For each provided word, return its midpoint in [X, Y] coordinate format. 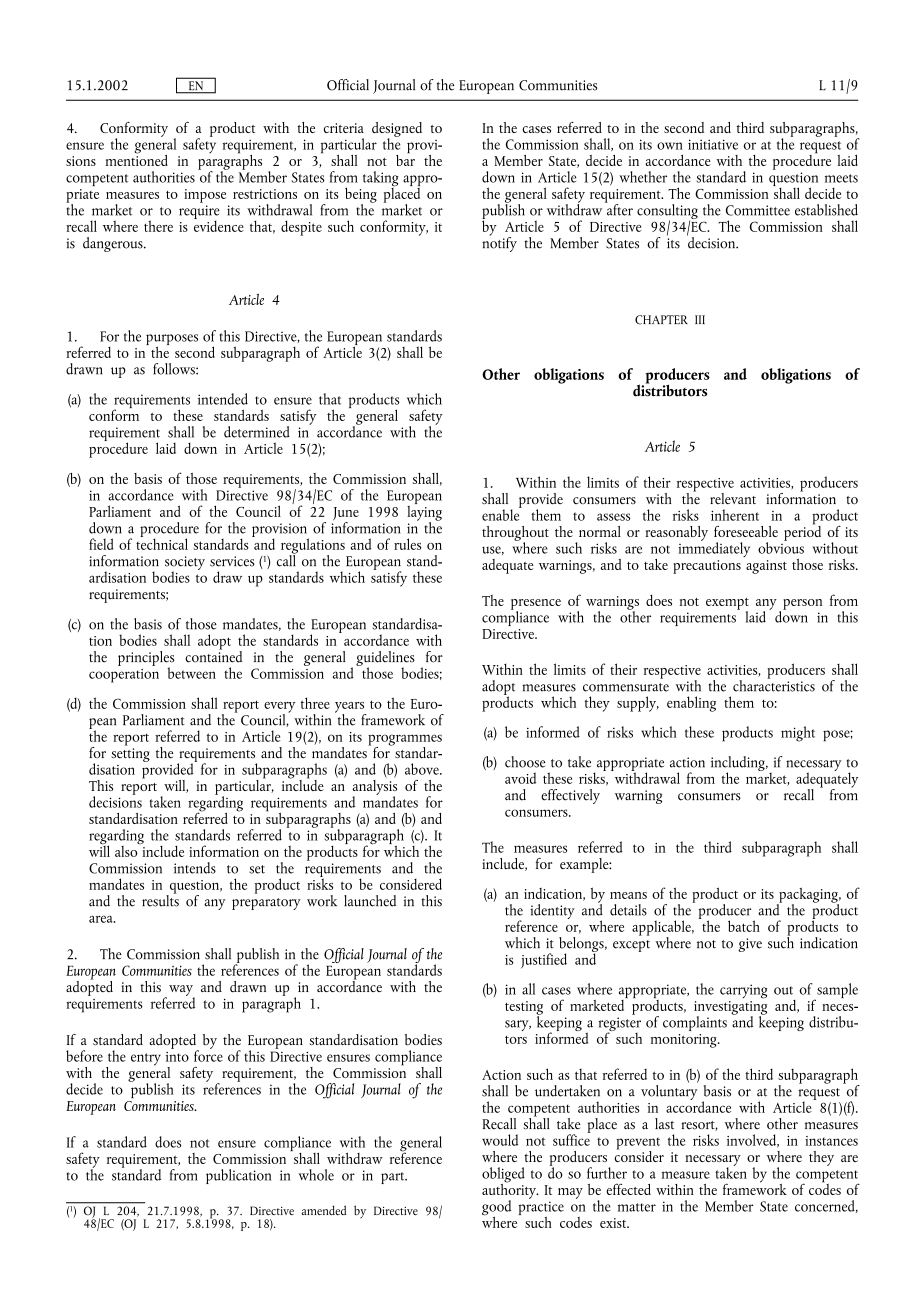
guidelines [385, 659]
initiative [713, 144]
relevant [733, 498]
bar [405, 159]
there [158, 226]
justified [544, 960]
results [160, 899]
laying [424, 513]
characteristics [774, 684]
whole [316, 1175]
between [191, 673]
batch [744, 926]
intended [223, 399]
